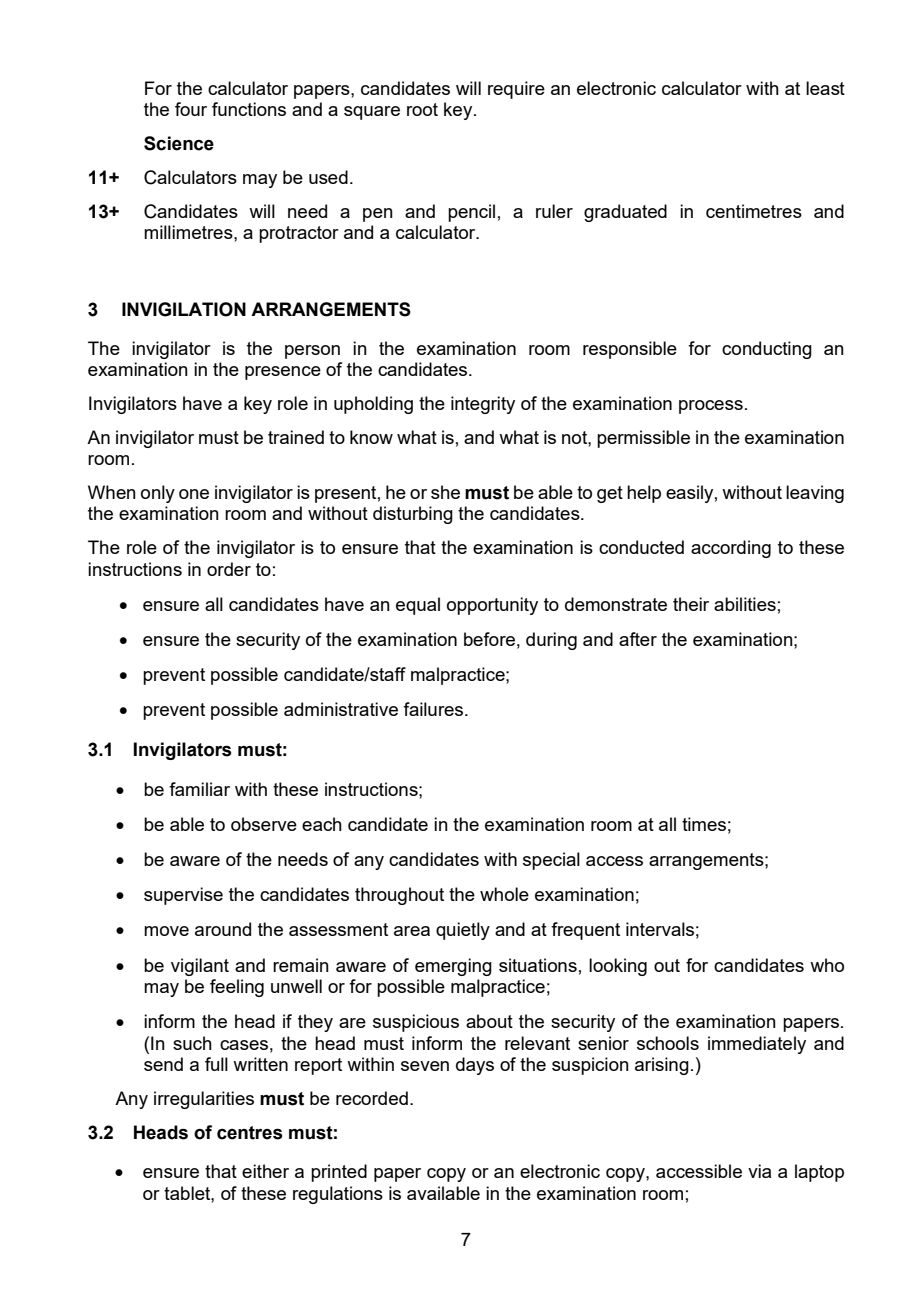 This screenshot has height=1308, width=924. Describe the element at coordinates (475, 1066) in the screenshot. I see `days` at that location.
